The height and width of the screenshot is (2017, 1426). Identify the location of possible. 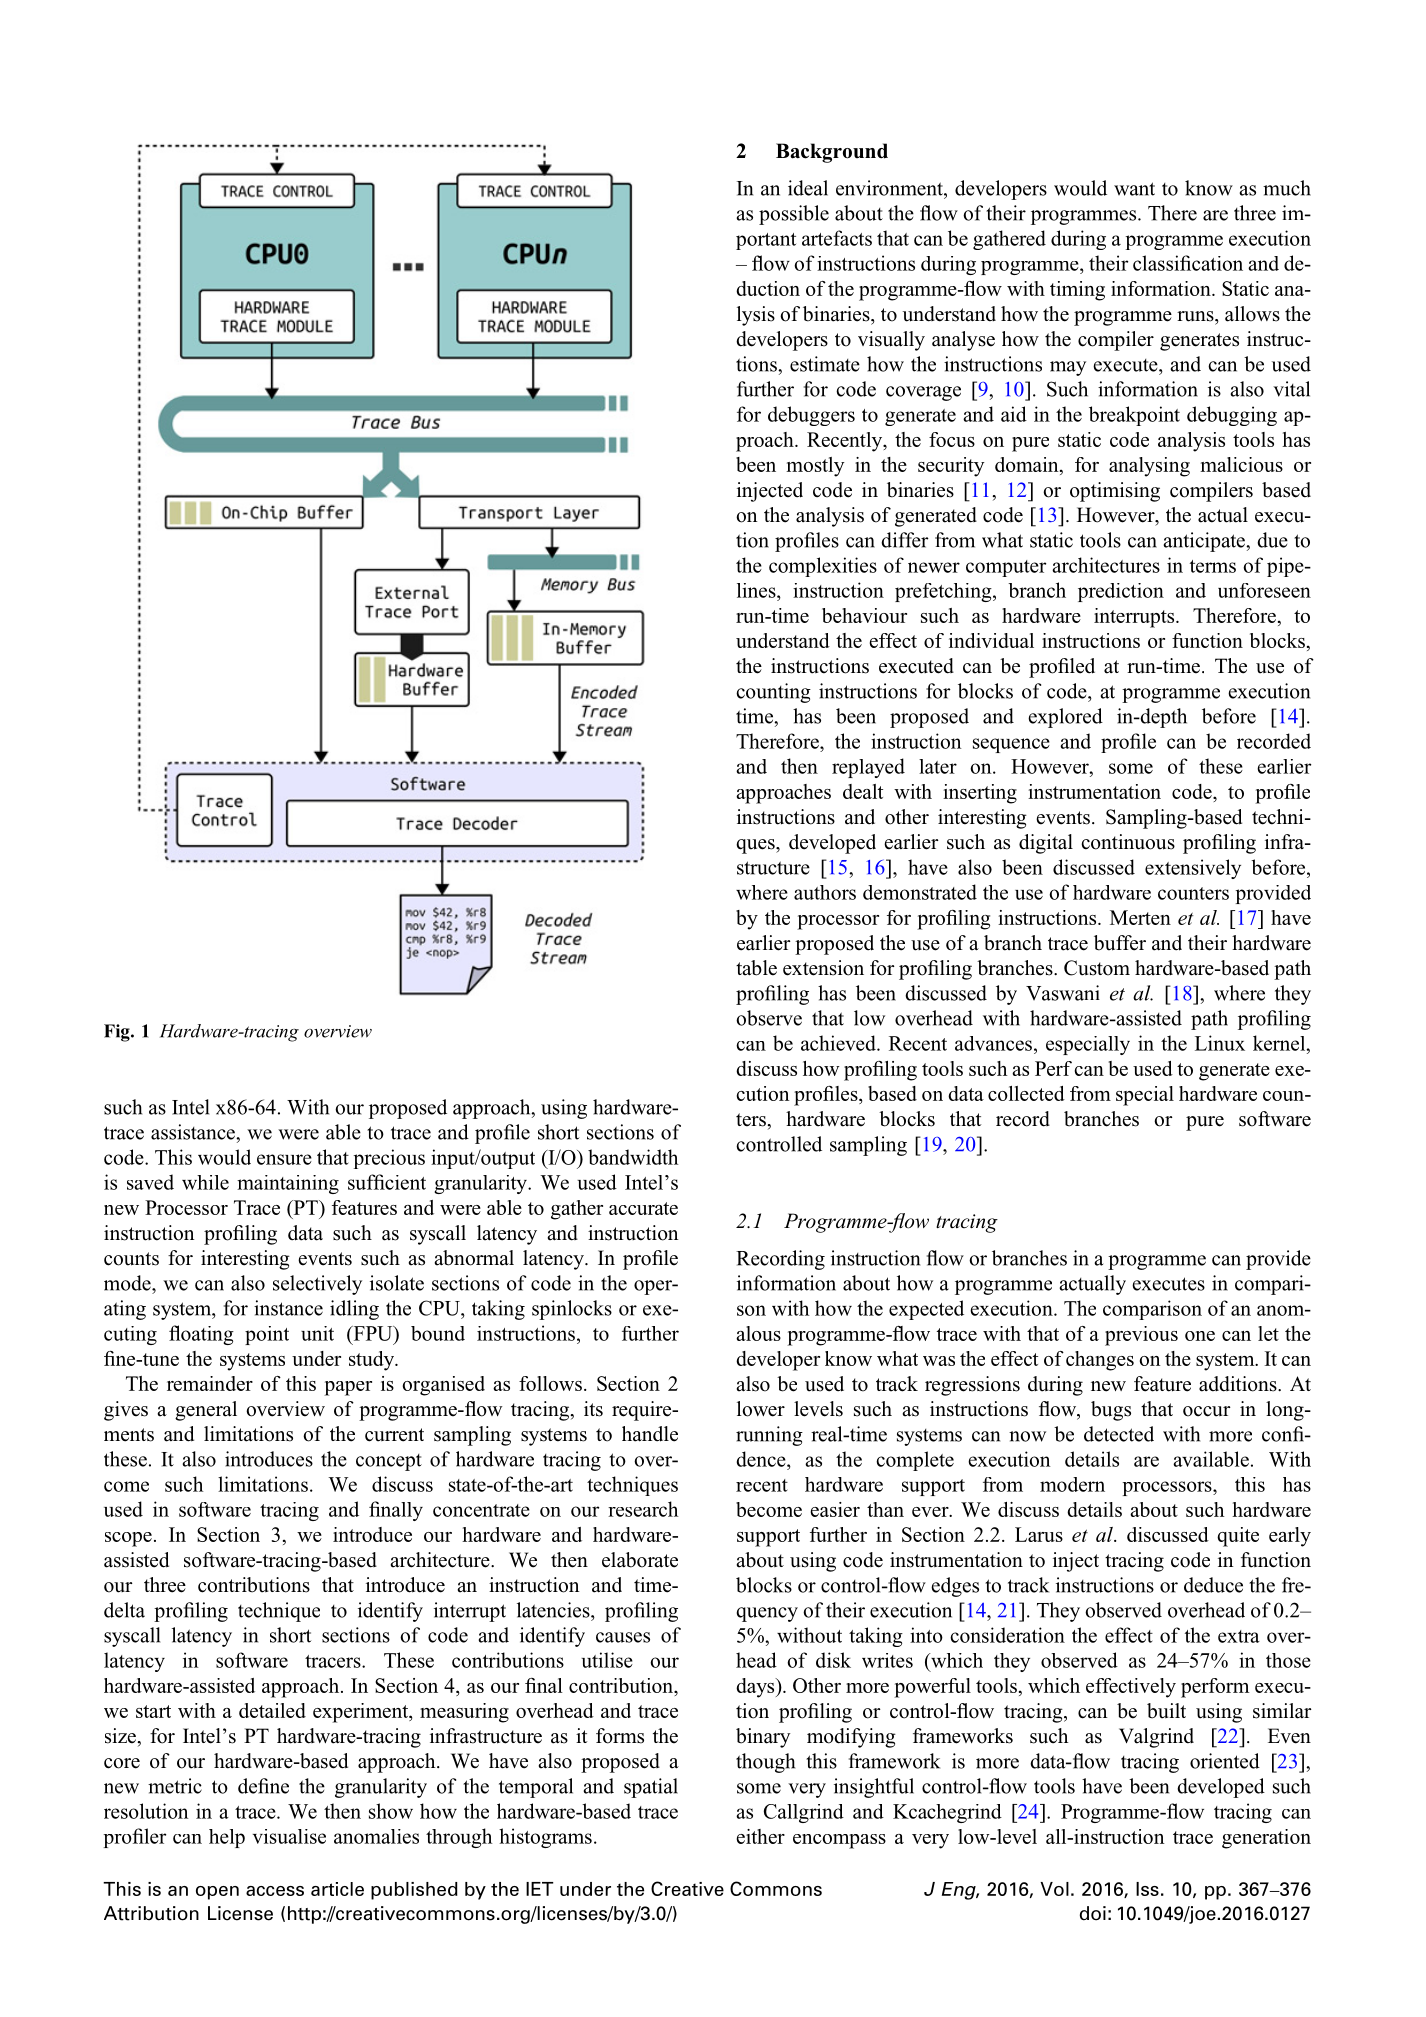
(794, 215).
